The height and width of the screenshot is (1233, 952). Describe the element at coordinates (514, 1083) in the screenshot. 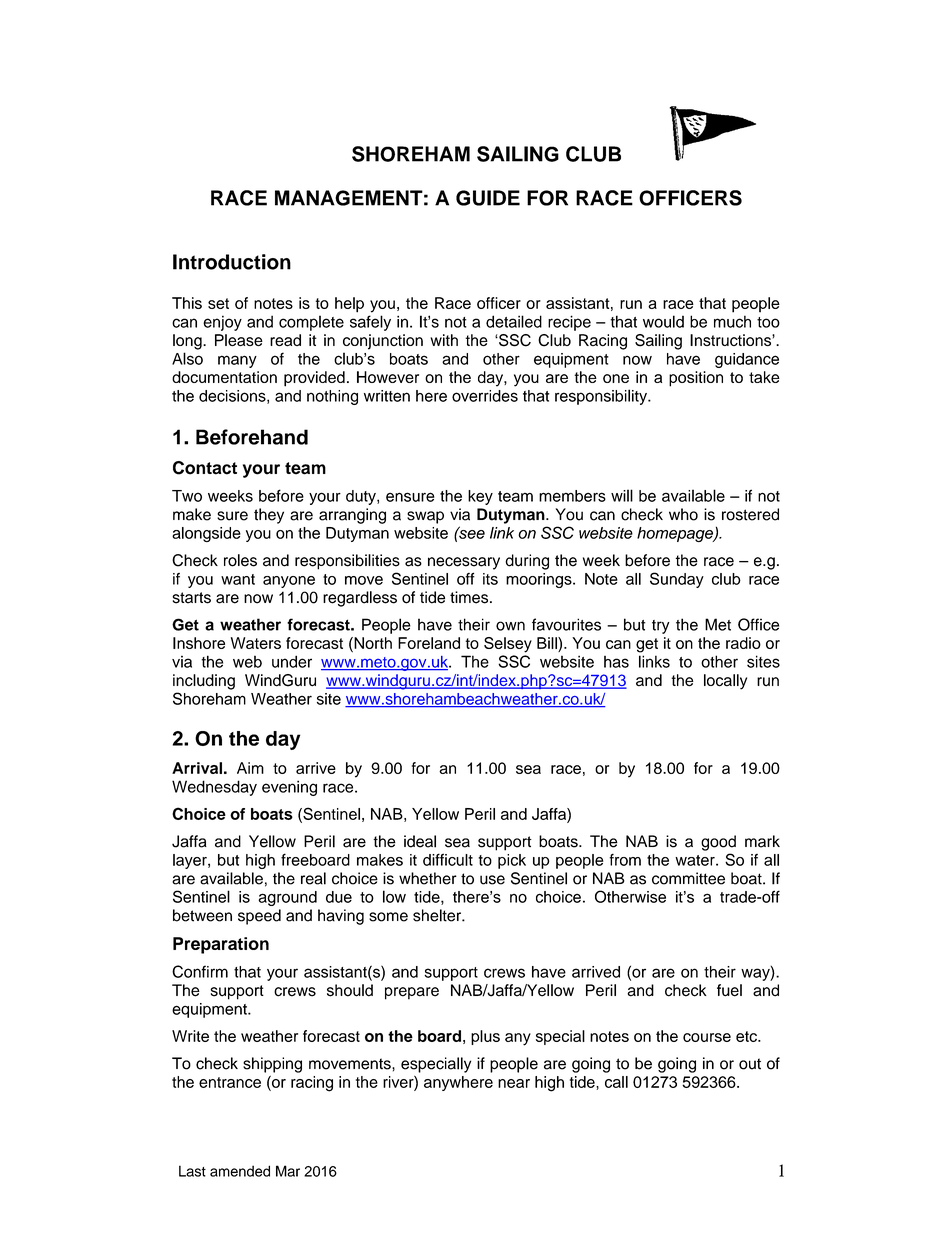

I see `near` at that location.
